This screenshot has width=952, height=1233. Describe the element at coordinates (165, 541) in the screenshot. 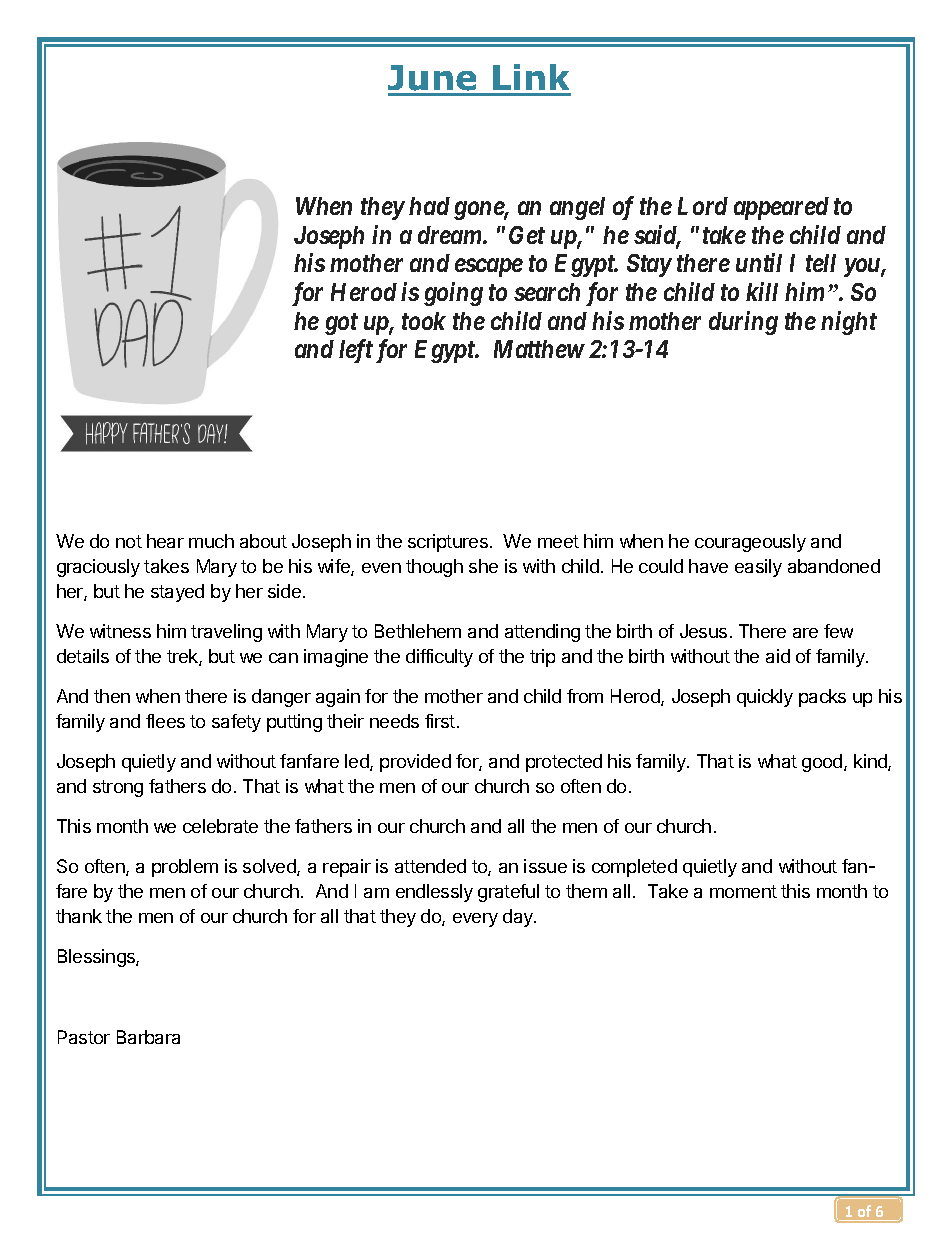

I see `hear` at that location.
